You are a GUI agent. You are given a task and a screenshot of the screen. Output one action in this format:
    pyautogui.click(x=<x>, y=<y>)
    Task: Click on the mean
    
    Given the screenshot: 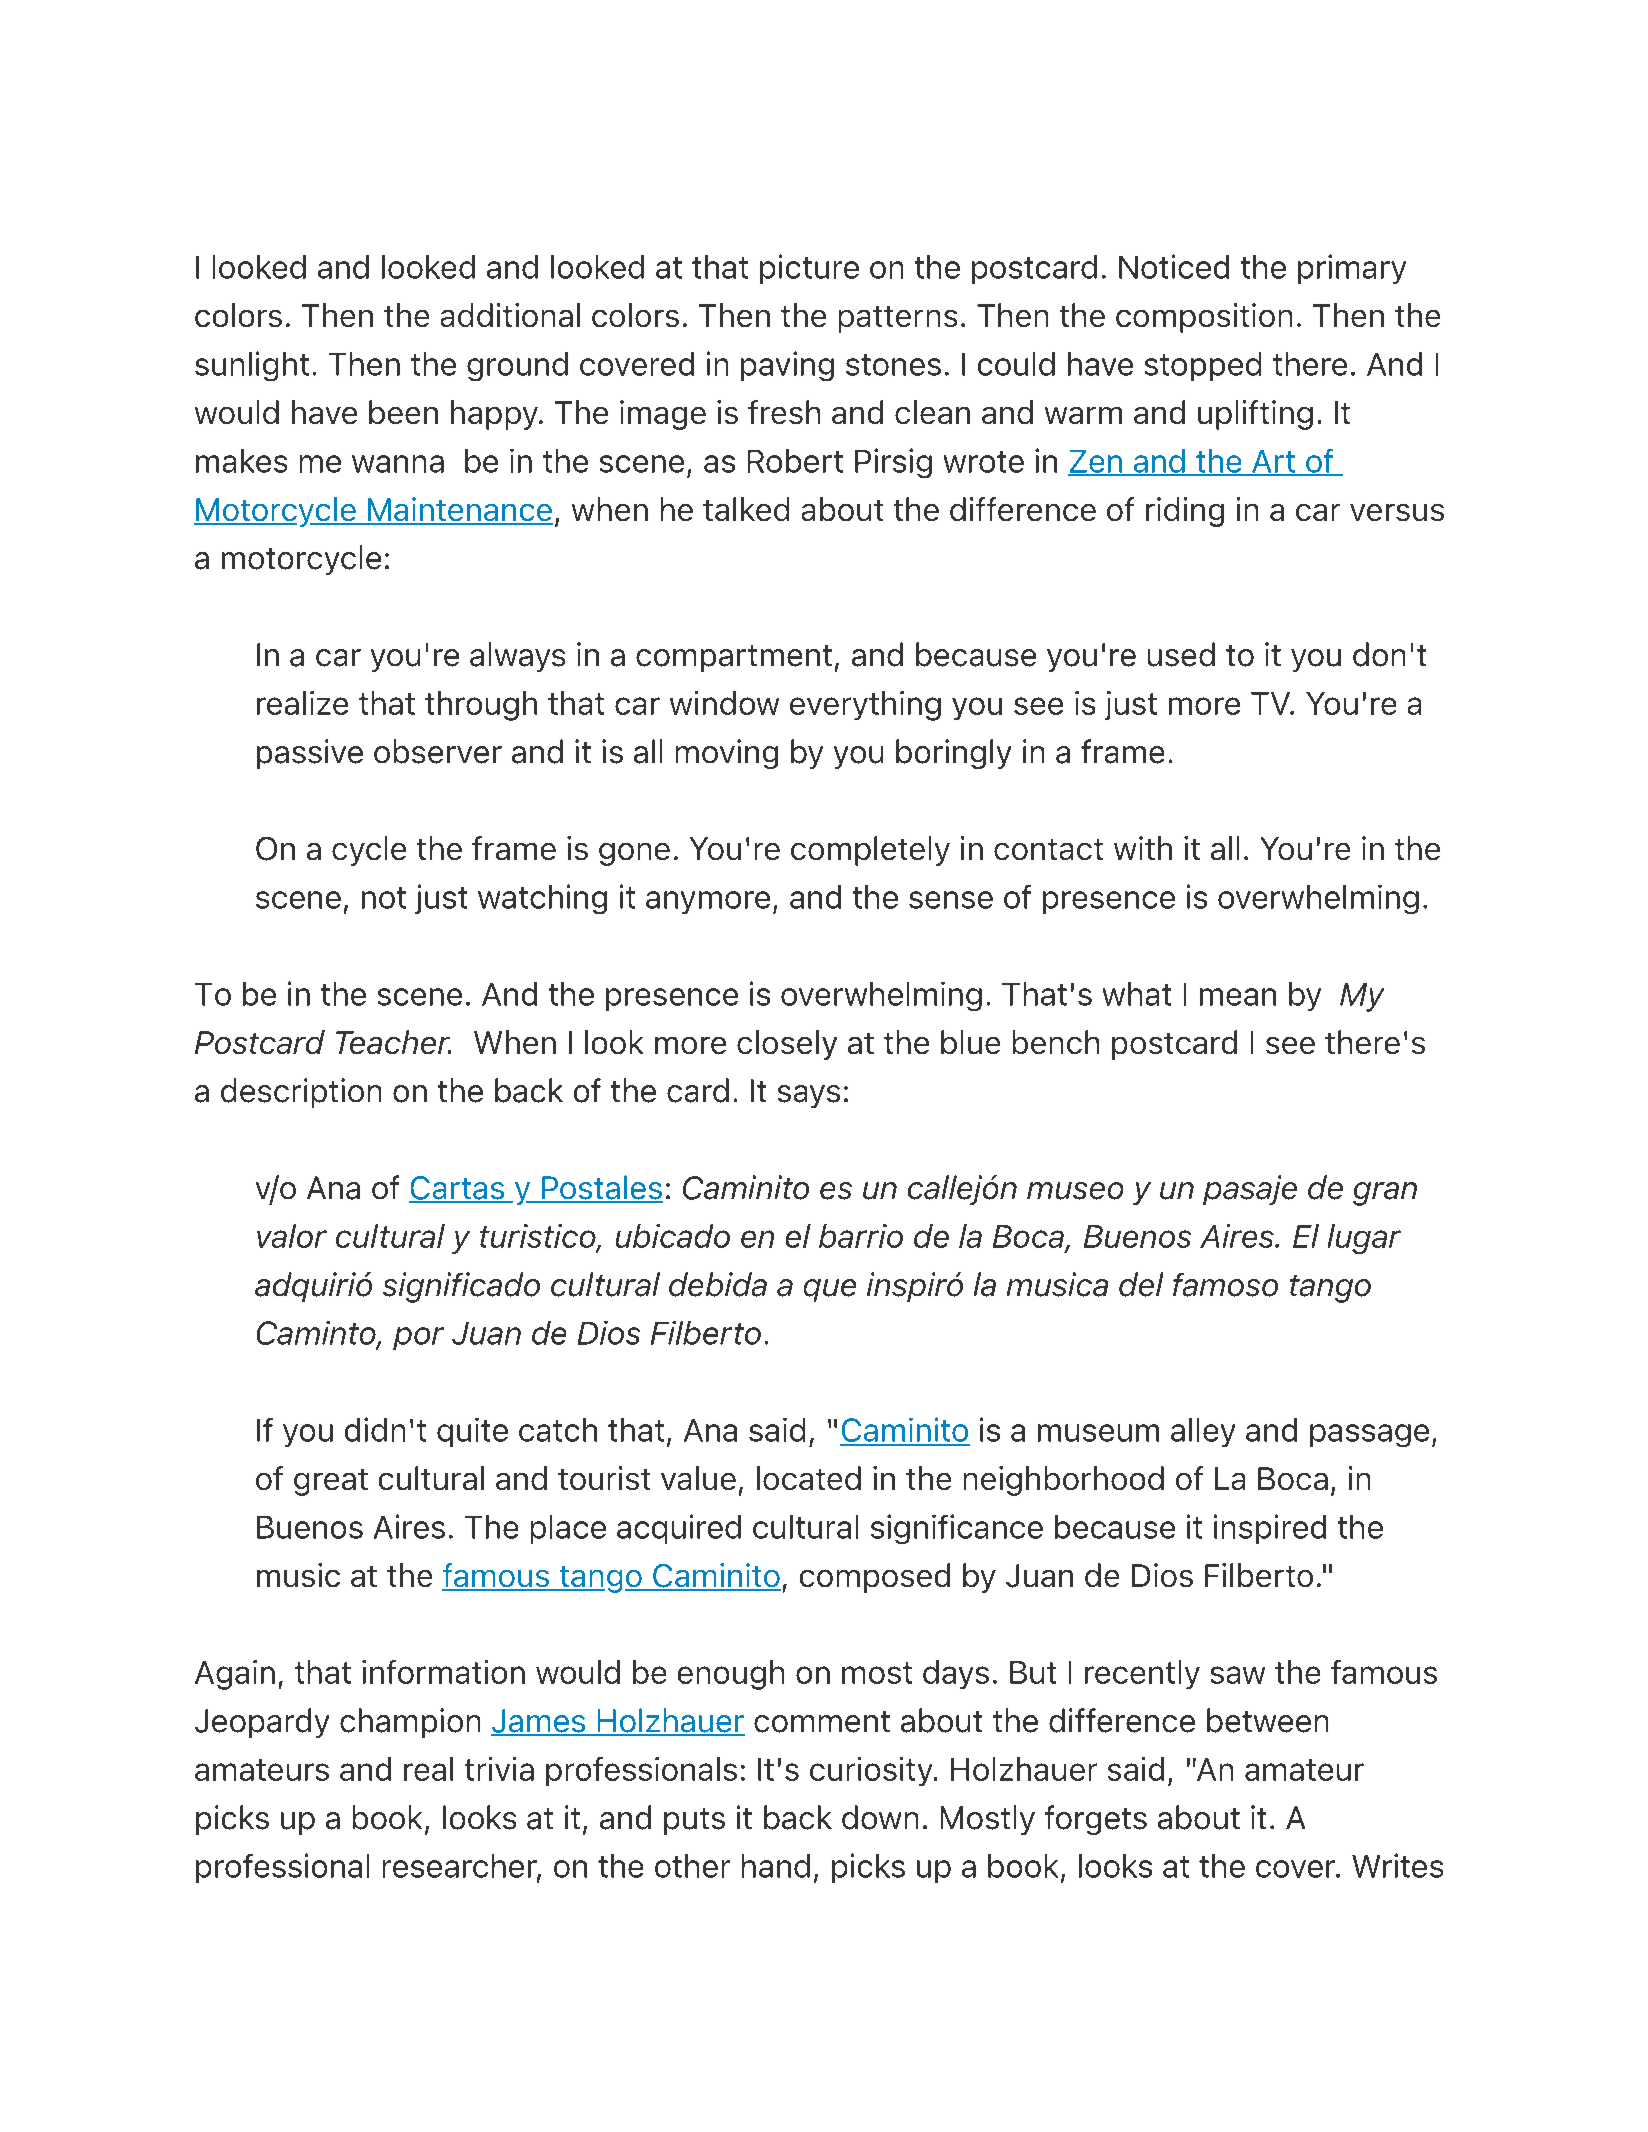 What is the action you would take?
    pyautogui.click(x=1238, y=997)
